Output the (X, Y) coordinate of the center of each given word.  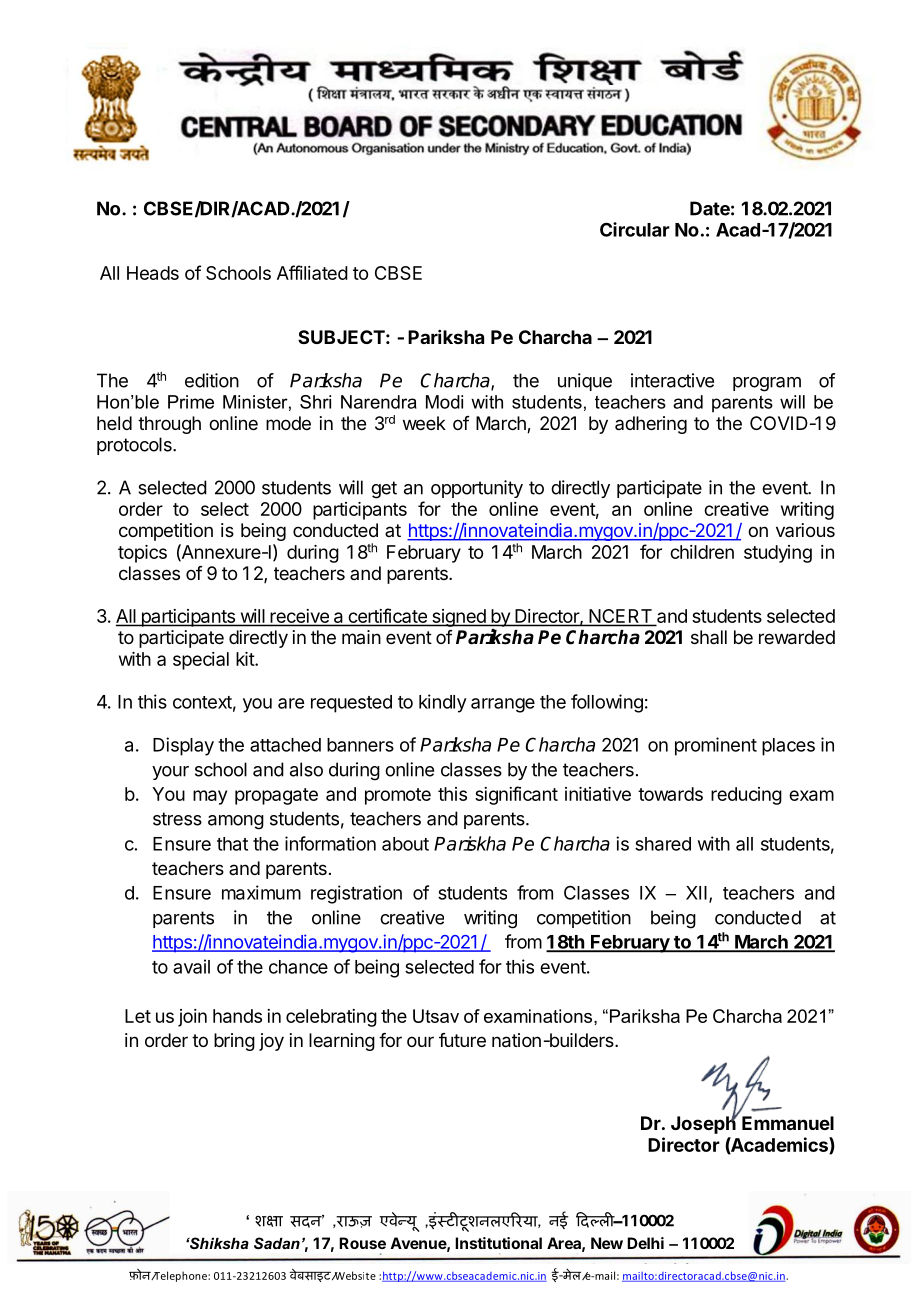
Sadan (277, 1243)
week (424, 423)
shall (709, 637)
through (169, 425)
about (405, 844)
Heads (153, 273)
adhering (651, 425)
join (192, 1018)
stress (177, 819)
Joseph (704, 1124)
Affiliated (312, 272)
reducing (746, 796)
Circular (635, 229)
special (201, 661)
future (462, 1040)
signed (458, 618)
